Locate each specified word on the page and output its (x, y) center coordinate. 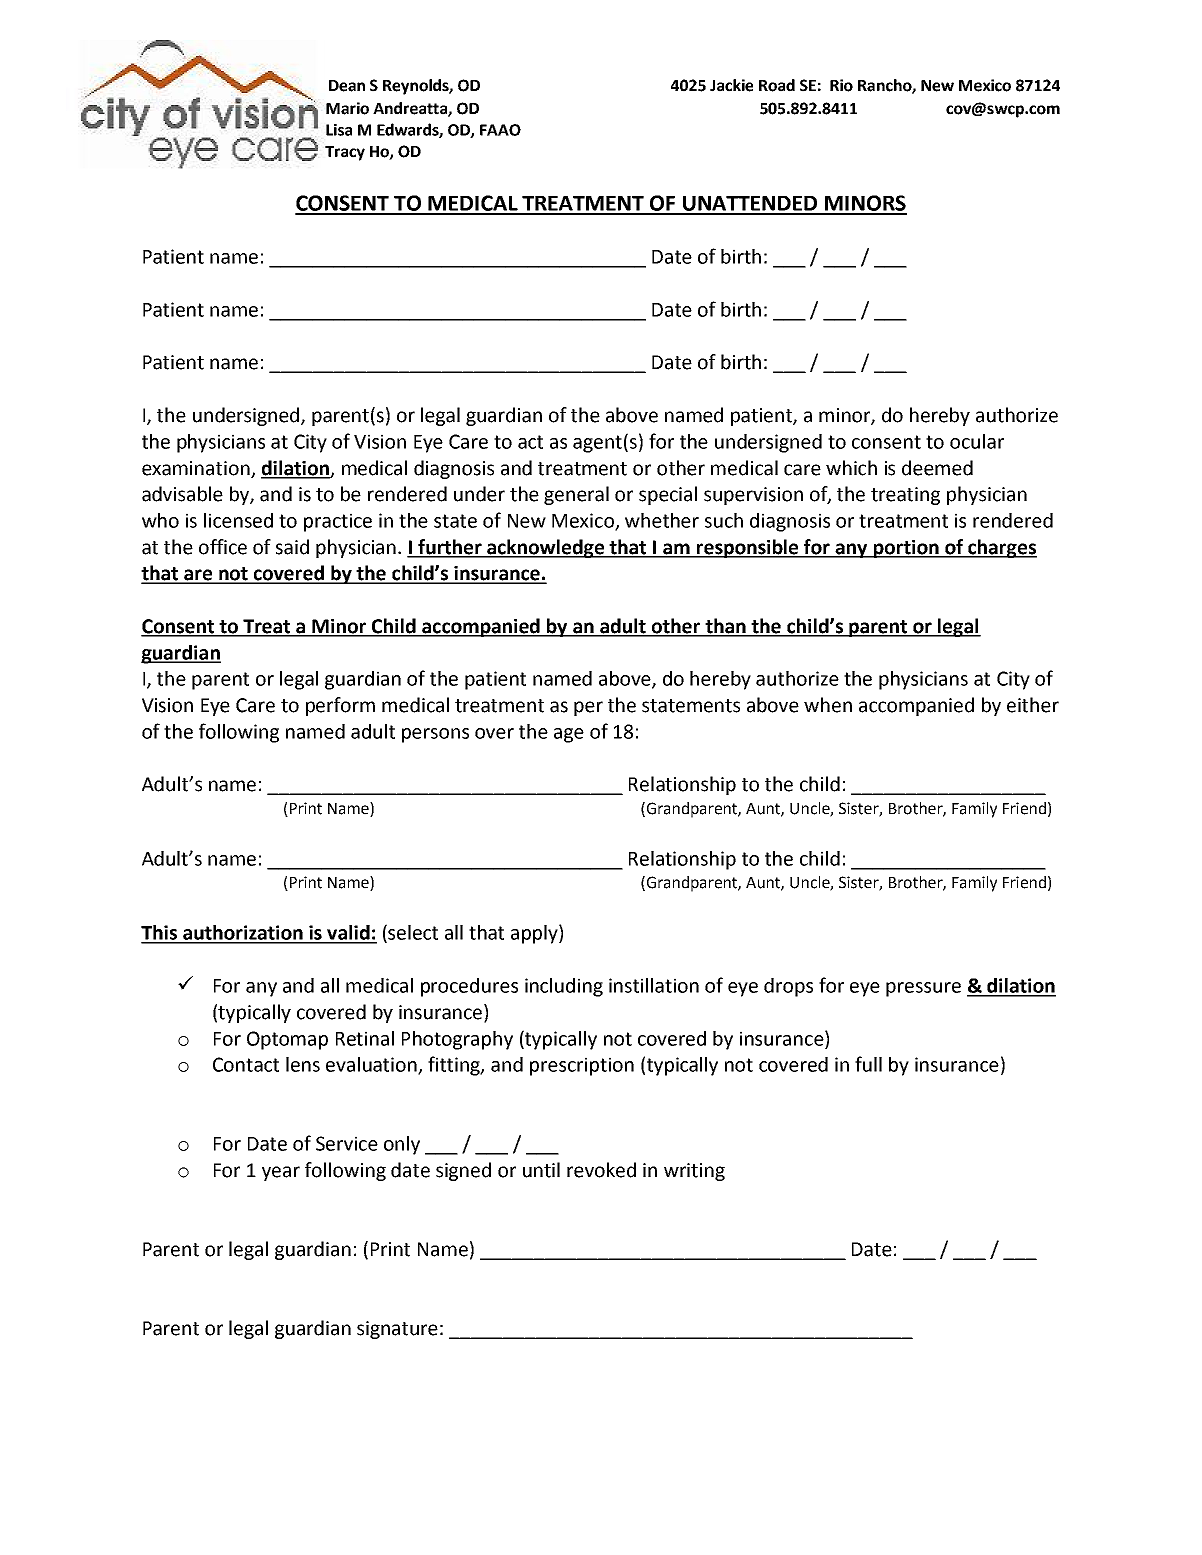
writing (694, 1172)
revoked (601, 1170)
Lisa (339, 130)
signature (397, 1330)
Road (777, 85)
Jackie (731, 85)
